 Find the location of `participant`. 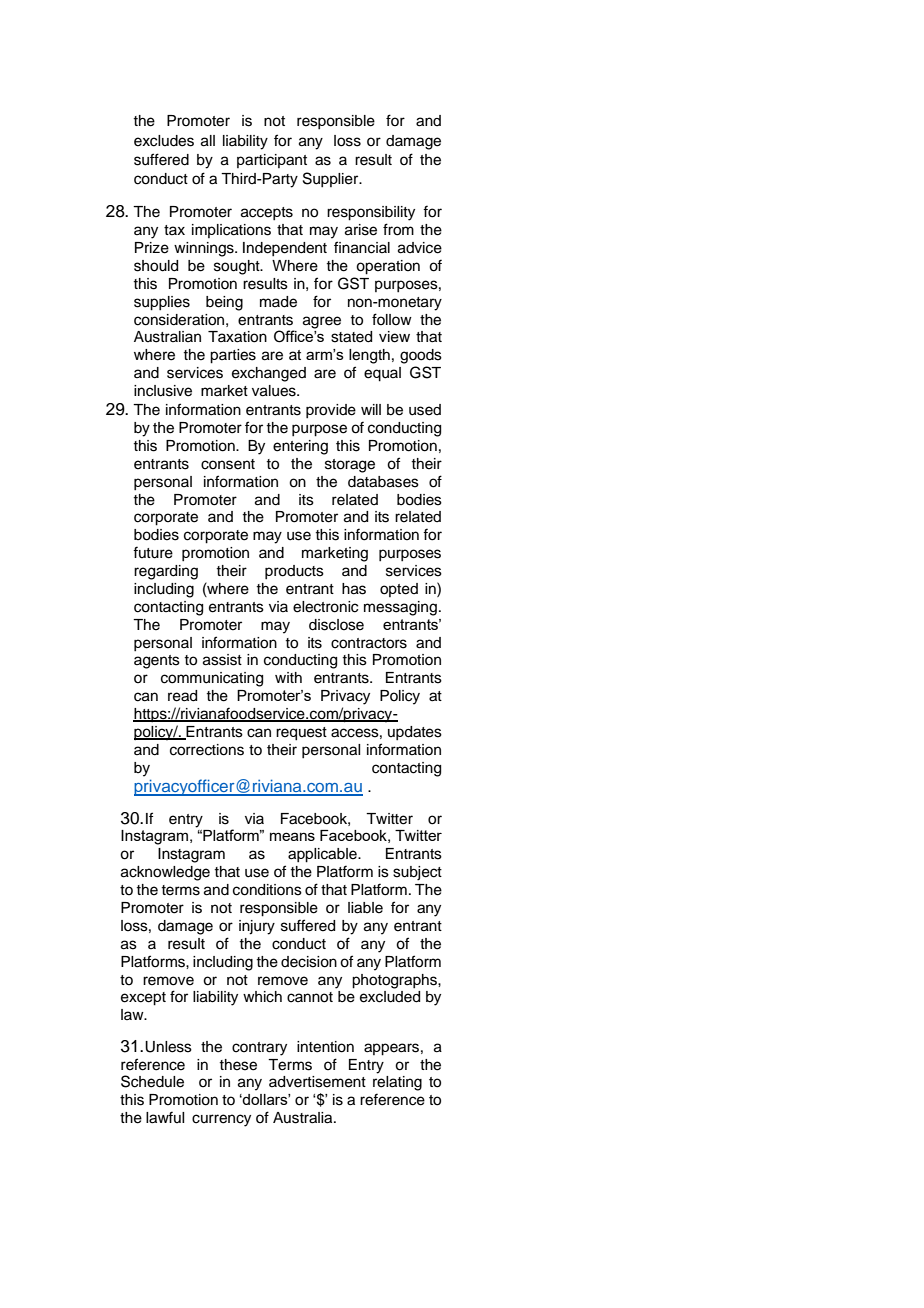

participant is located at coordinates (272, 161).
